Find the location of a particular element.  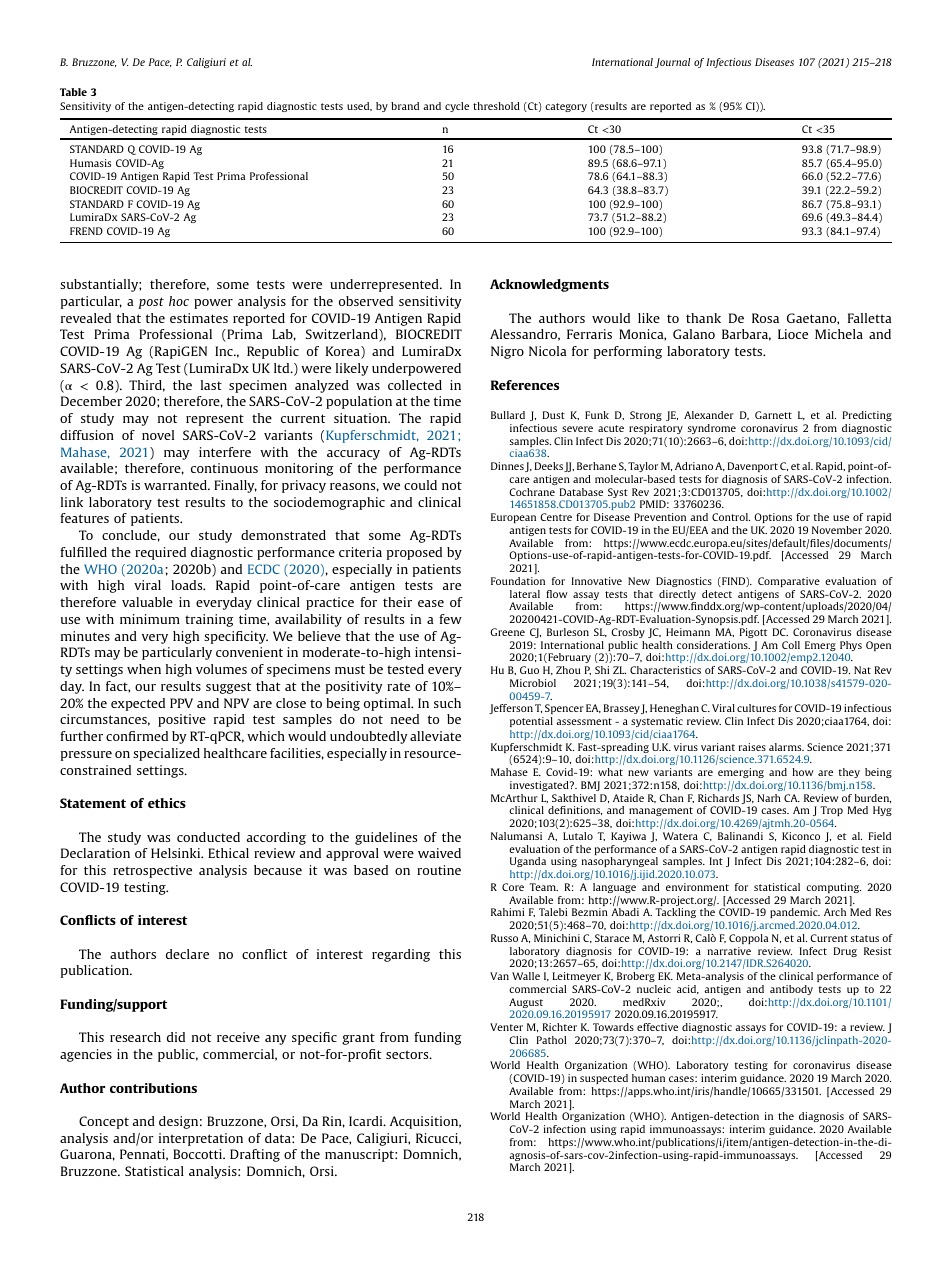

Table is located at coordinates (73, 92).
